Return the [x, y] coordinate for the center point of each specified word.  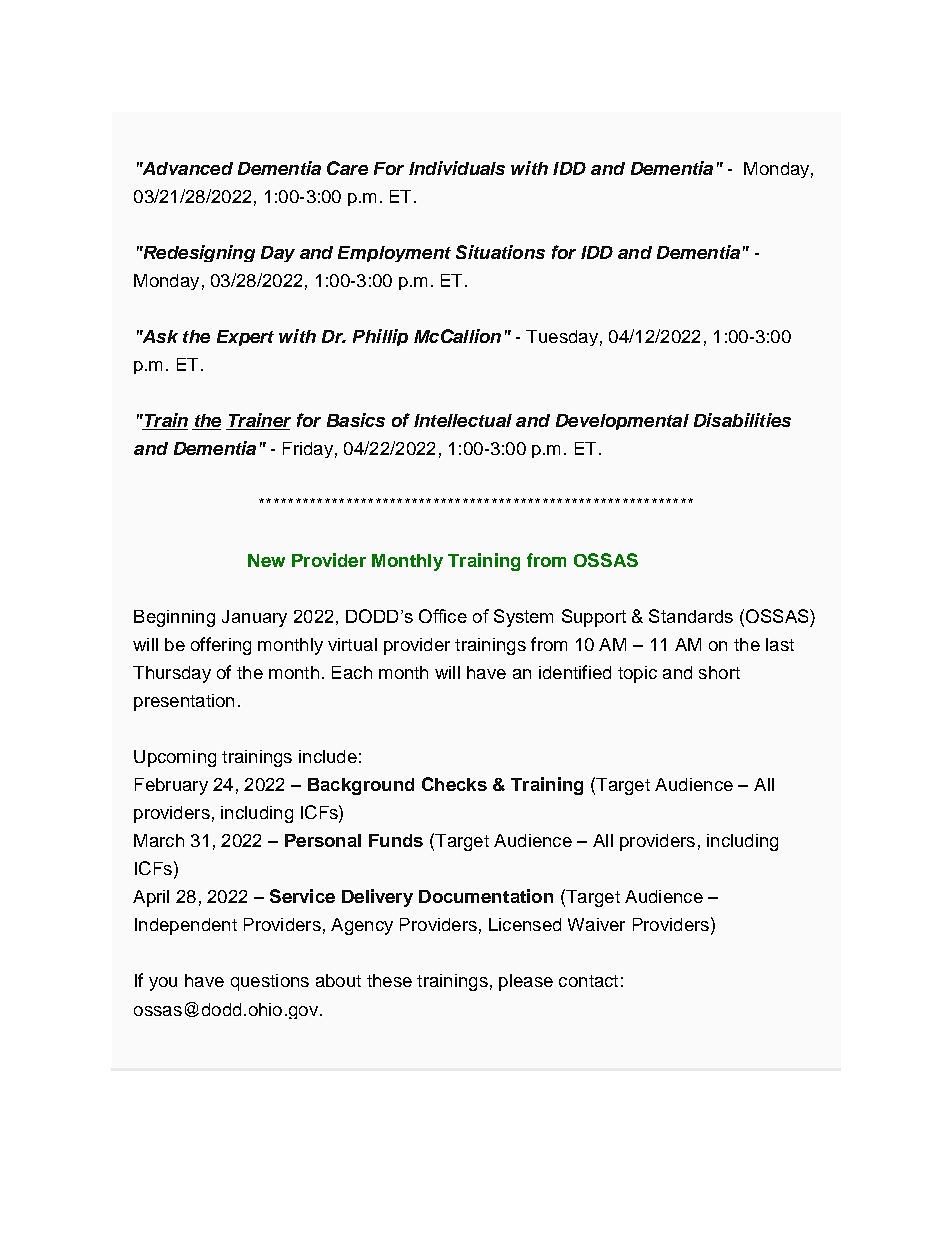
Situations [500, 252]
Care [347, 168]
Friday [308, 450]
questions [270, 982]
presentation [184, 702]
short [719, 672]
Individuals [457, 168]
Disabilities [742, 420]
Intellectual [463, 420]
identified [575, 672]
